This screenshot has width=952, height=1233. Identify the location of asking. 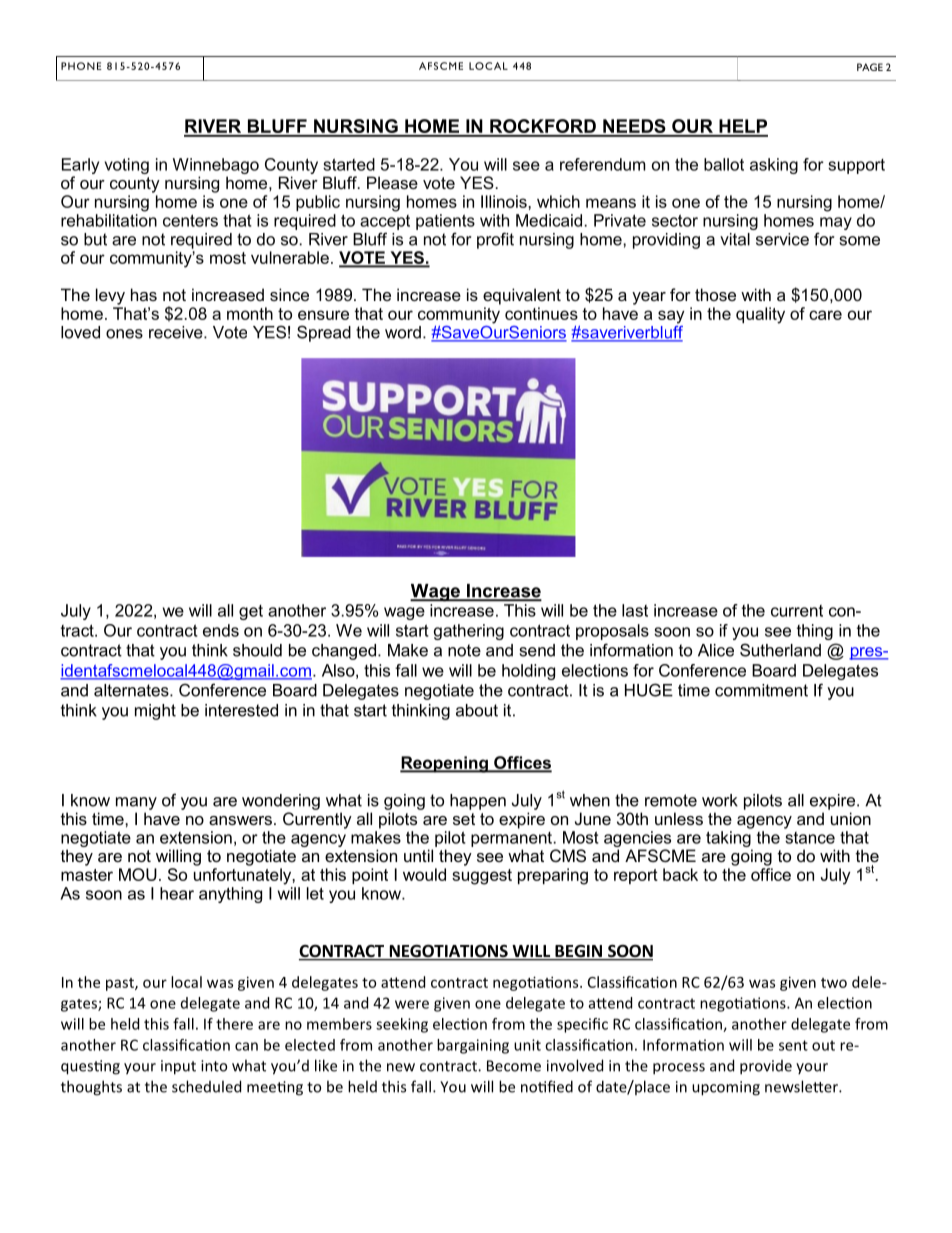
(774, 166).
